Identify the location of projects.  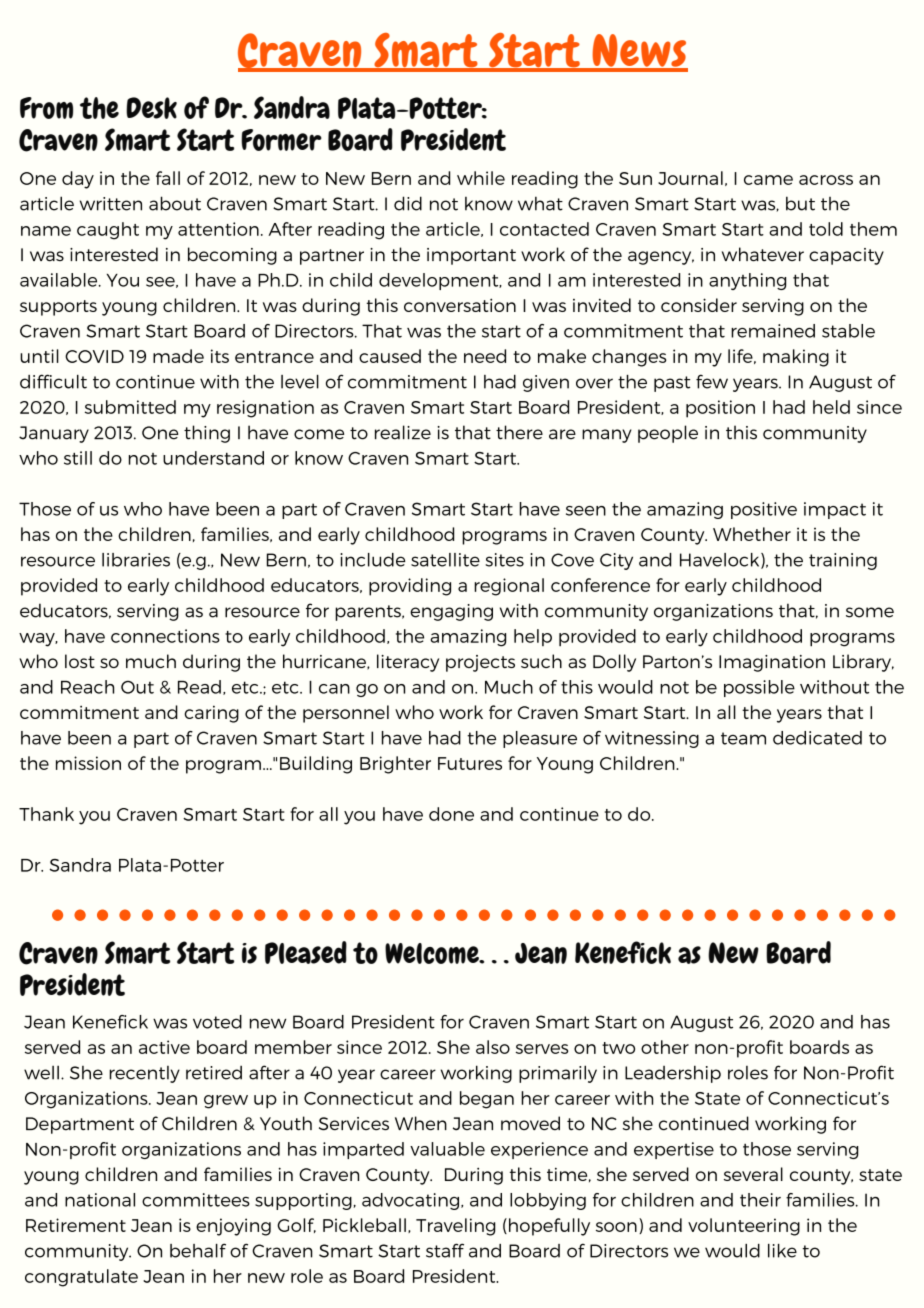
(480, 663).
